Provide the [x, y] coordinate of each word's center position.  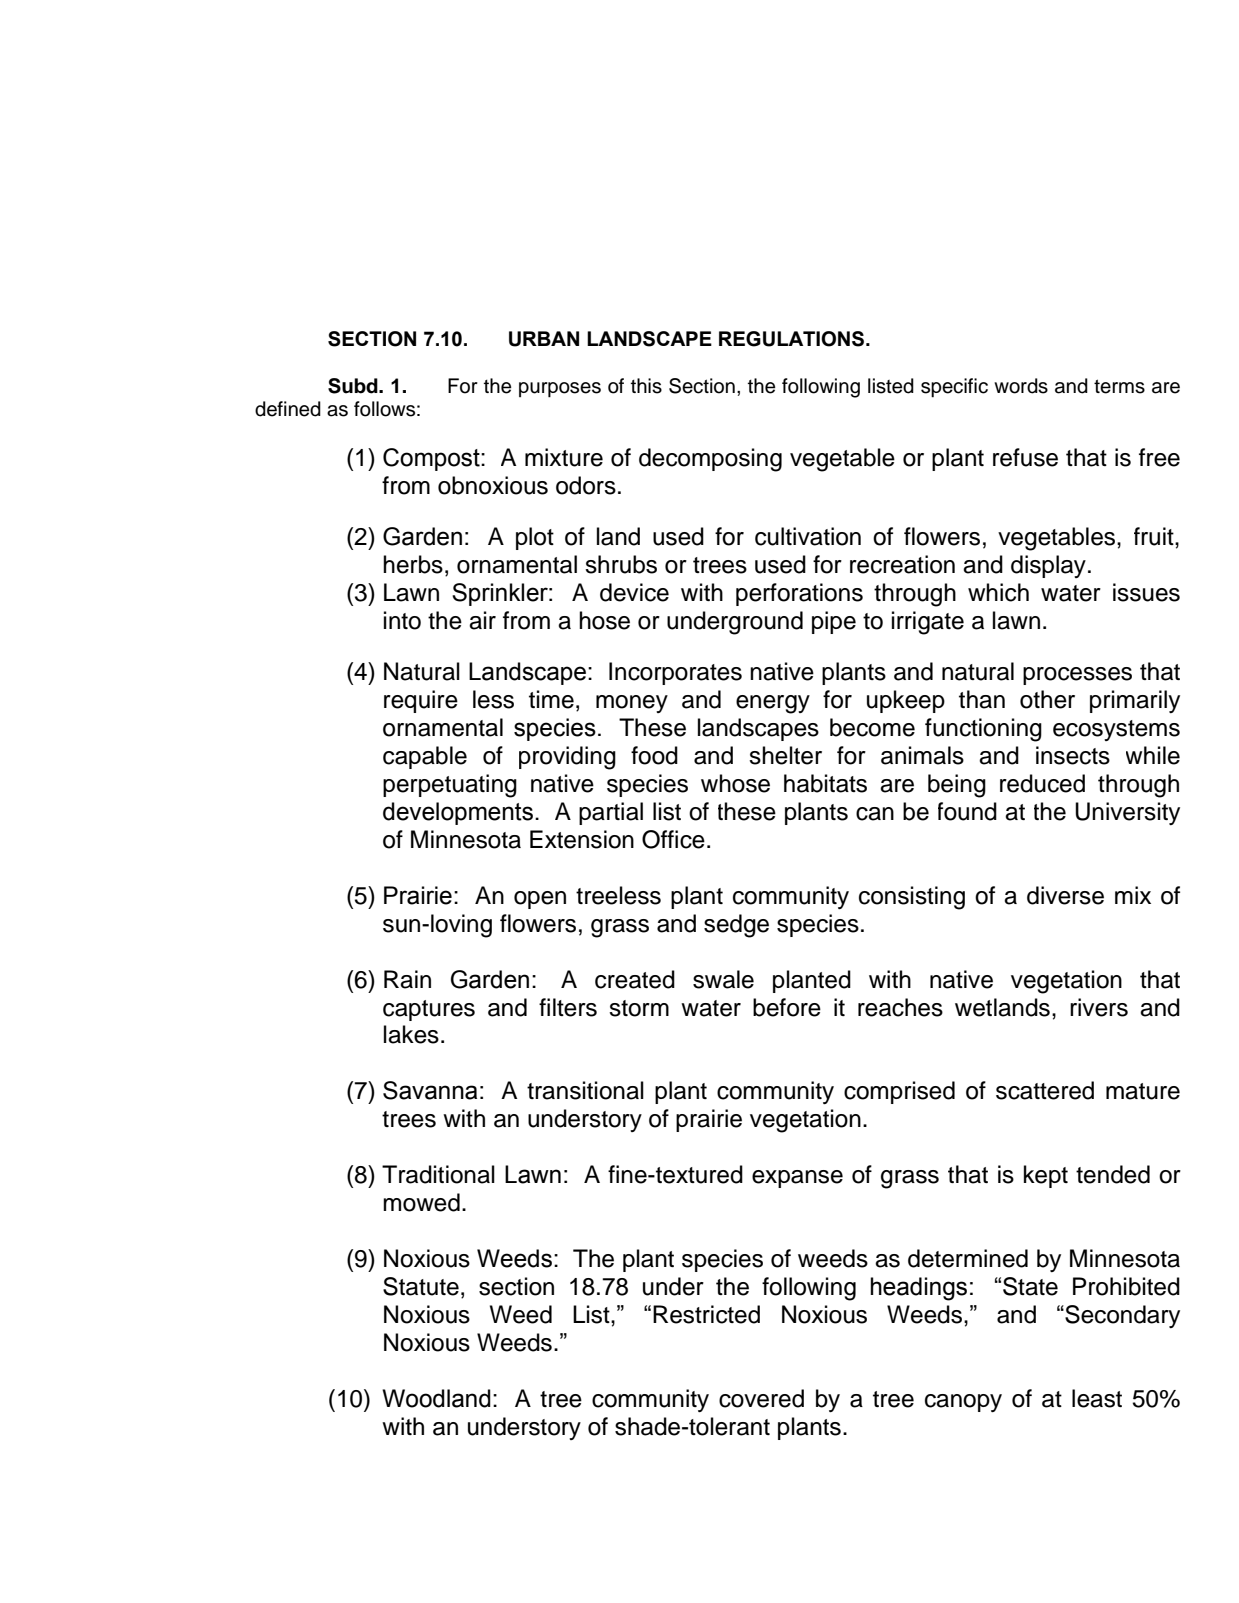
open [540, 900]
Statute [421, 1286]
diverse [1065, 895]
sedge [736, 926]
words [1021, 386]
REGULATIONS [793, 339]
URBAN [544, 339]
